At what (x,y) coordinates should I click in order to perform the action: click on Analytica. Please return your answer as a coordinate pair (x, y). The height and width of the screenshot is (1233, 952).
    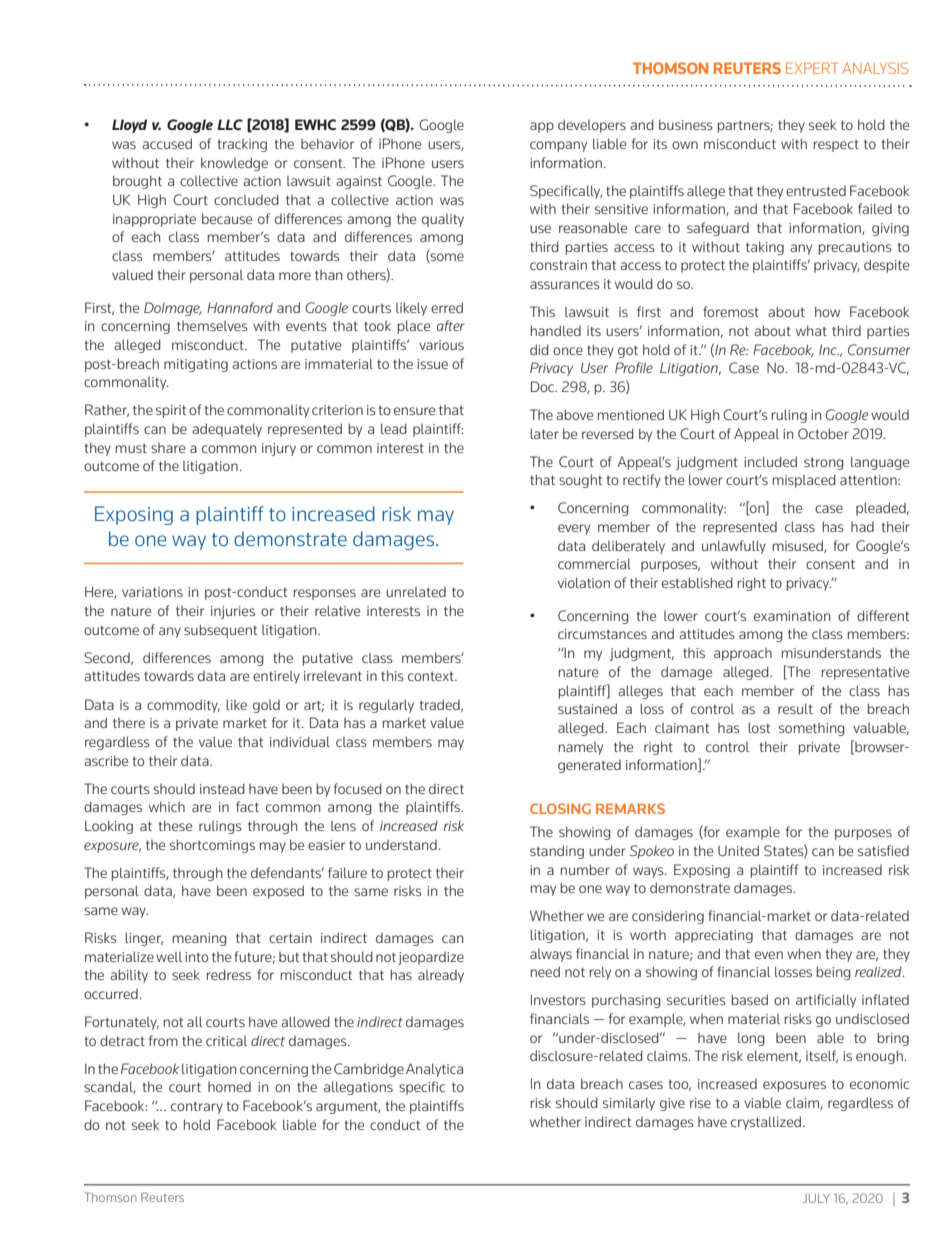
    Looking at the image, I should click on (434, 1070).
